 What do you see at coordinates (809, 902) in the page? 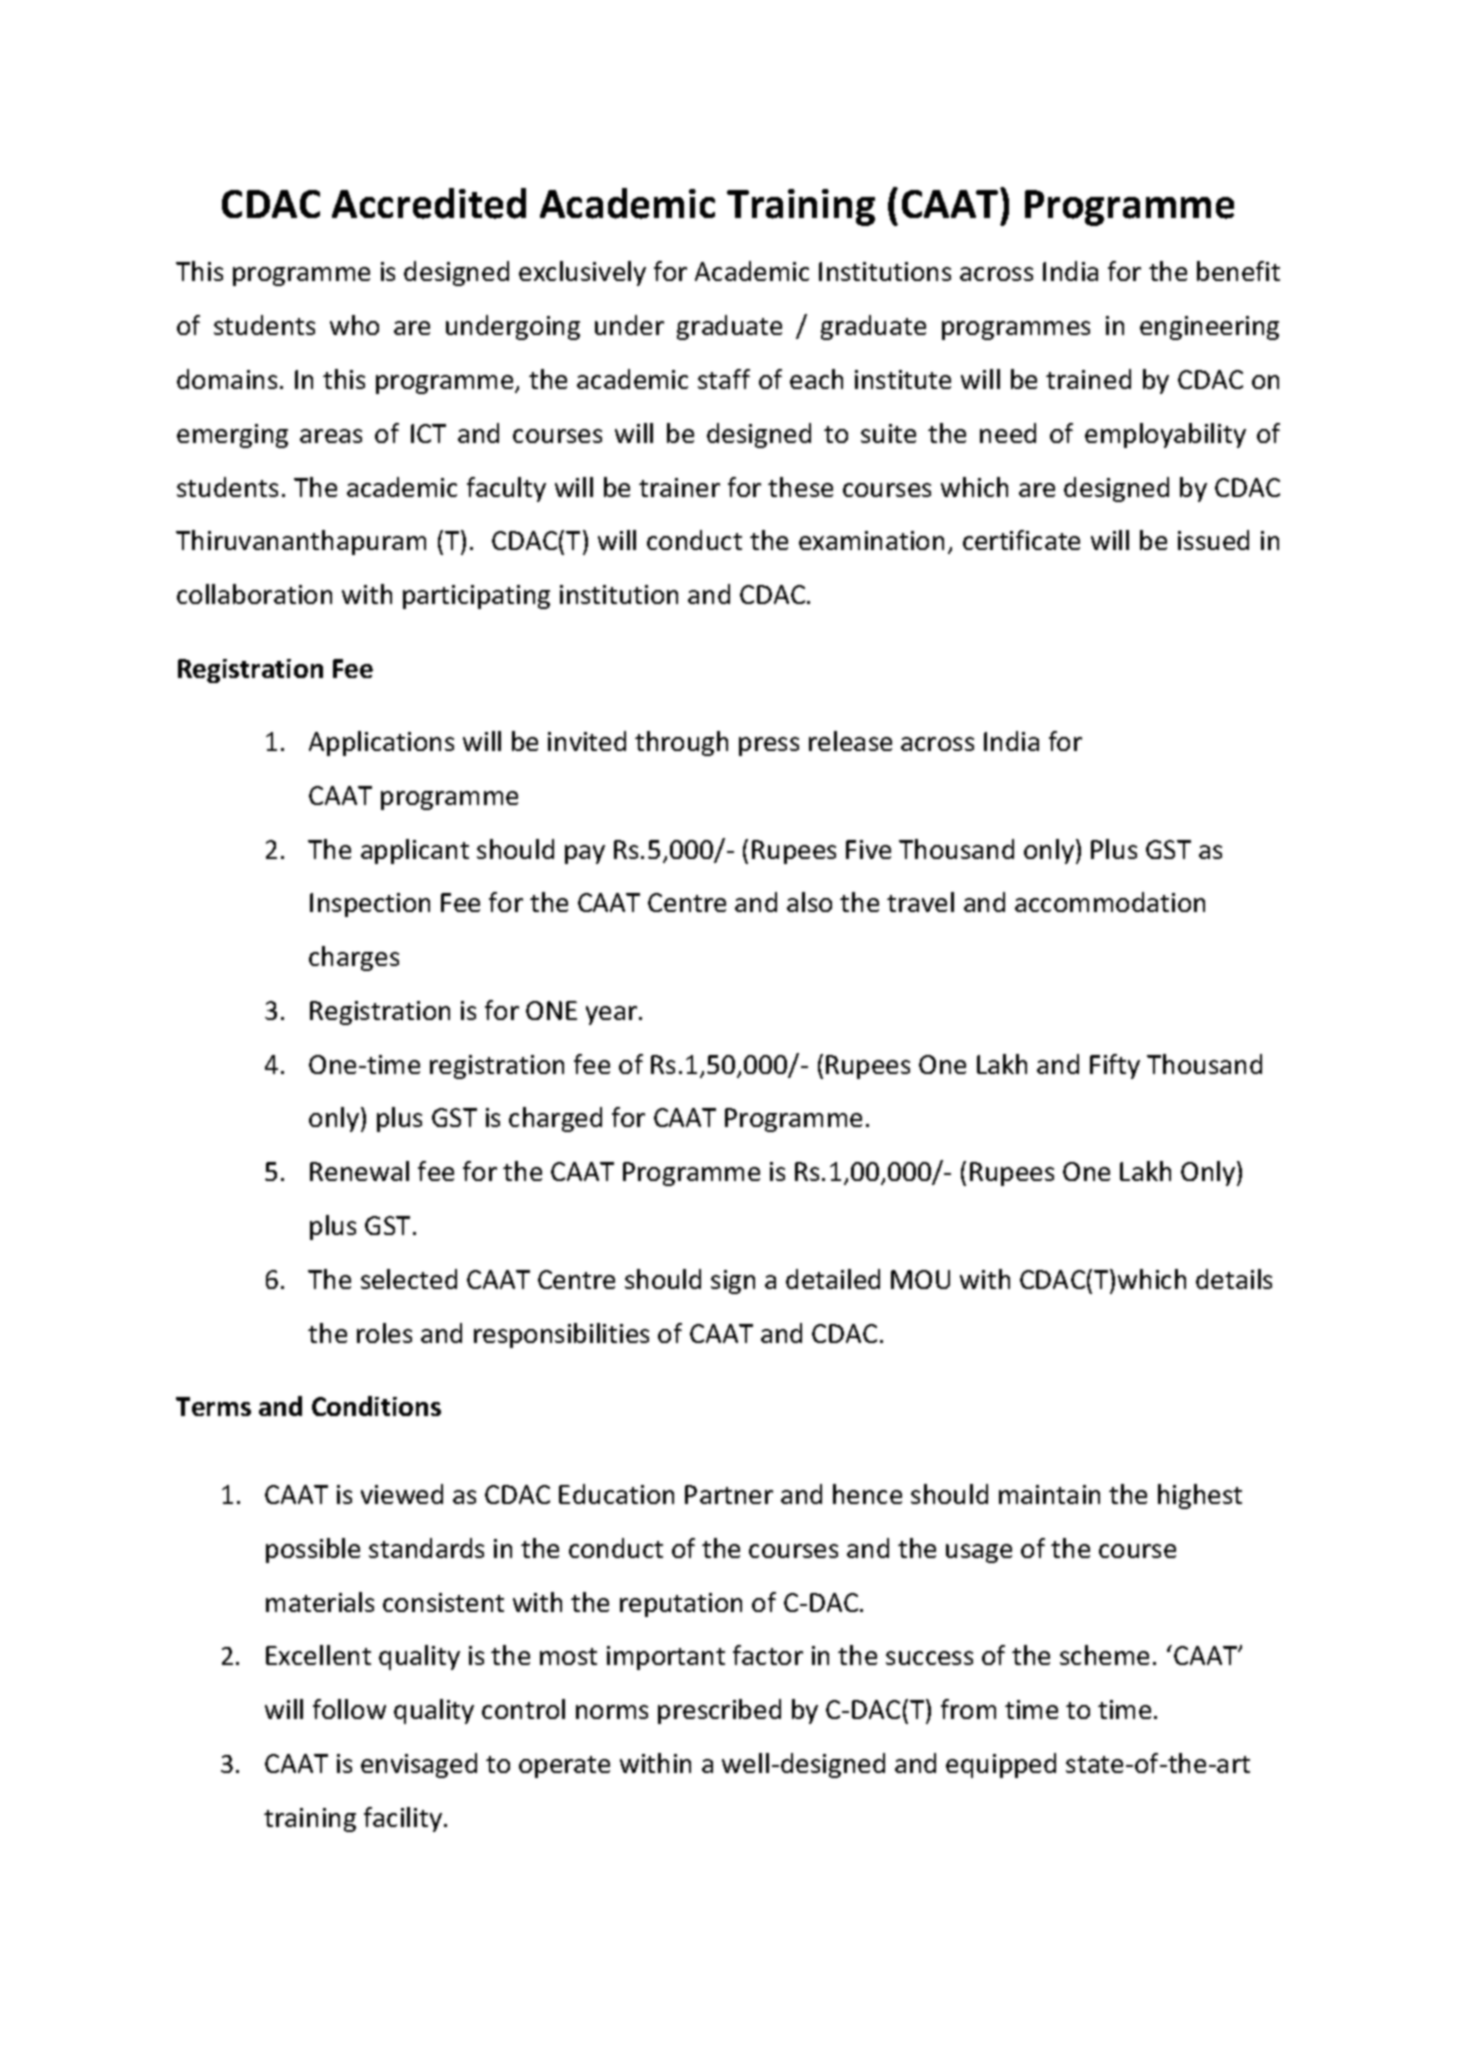
I see `also` at bounding box center [809, 902].
